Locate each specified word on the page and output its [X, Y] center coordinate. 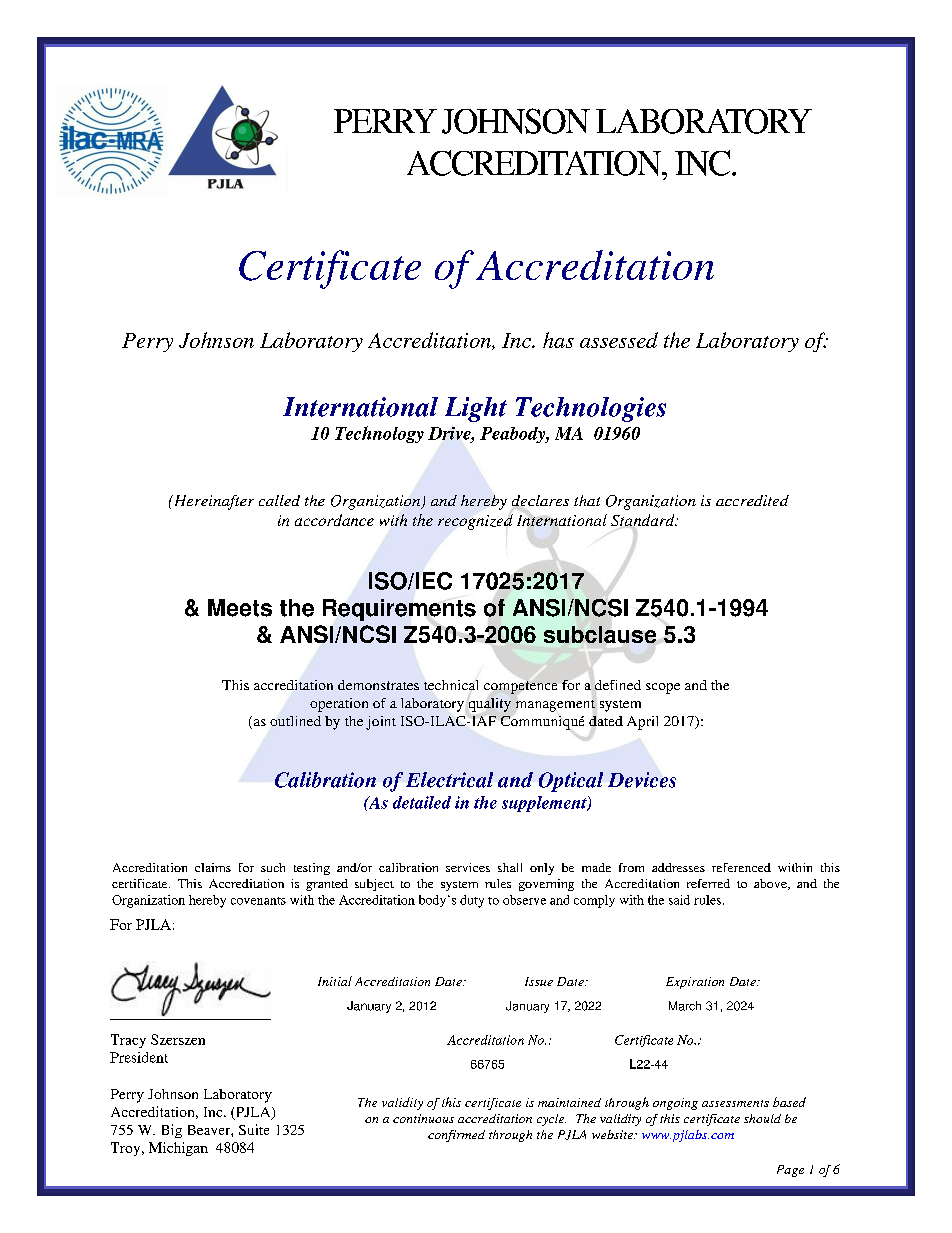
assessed [619, 340]
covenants [258, 901]
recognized [475, 522]
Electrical [449, 780]
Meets [240, 608]
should [762, 1118]
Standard [644, 520]
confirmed [456, 1136]
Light [476, 409]
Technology [379, 434]
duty [472, 901]
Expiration [695, 983]
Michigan [178, 1149]
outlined [295, 721]
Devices [642, 780]
